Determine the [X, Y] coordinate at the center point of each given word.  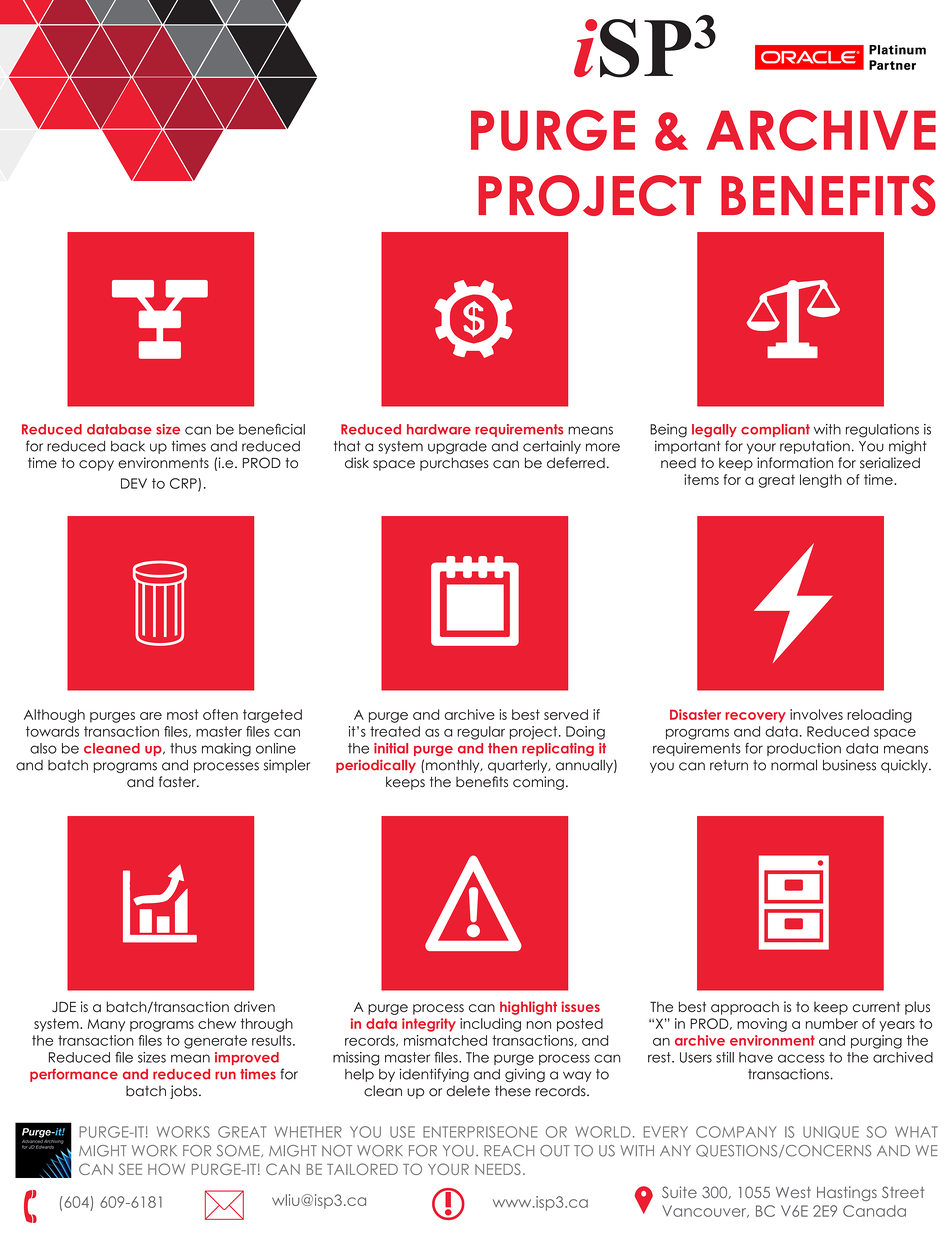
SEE [130, 1169]
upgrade [457, 447]
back [128, 446]
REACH [509, 1151]
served [566, 714]
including [490, 1025]
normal [794, 765]
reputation [815, 447]
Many [106, 1025]
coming [538, 783]
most [183, 714]
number [832, 1023]
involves [816, 714]
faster [178, 782]
